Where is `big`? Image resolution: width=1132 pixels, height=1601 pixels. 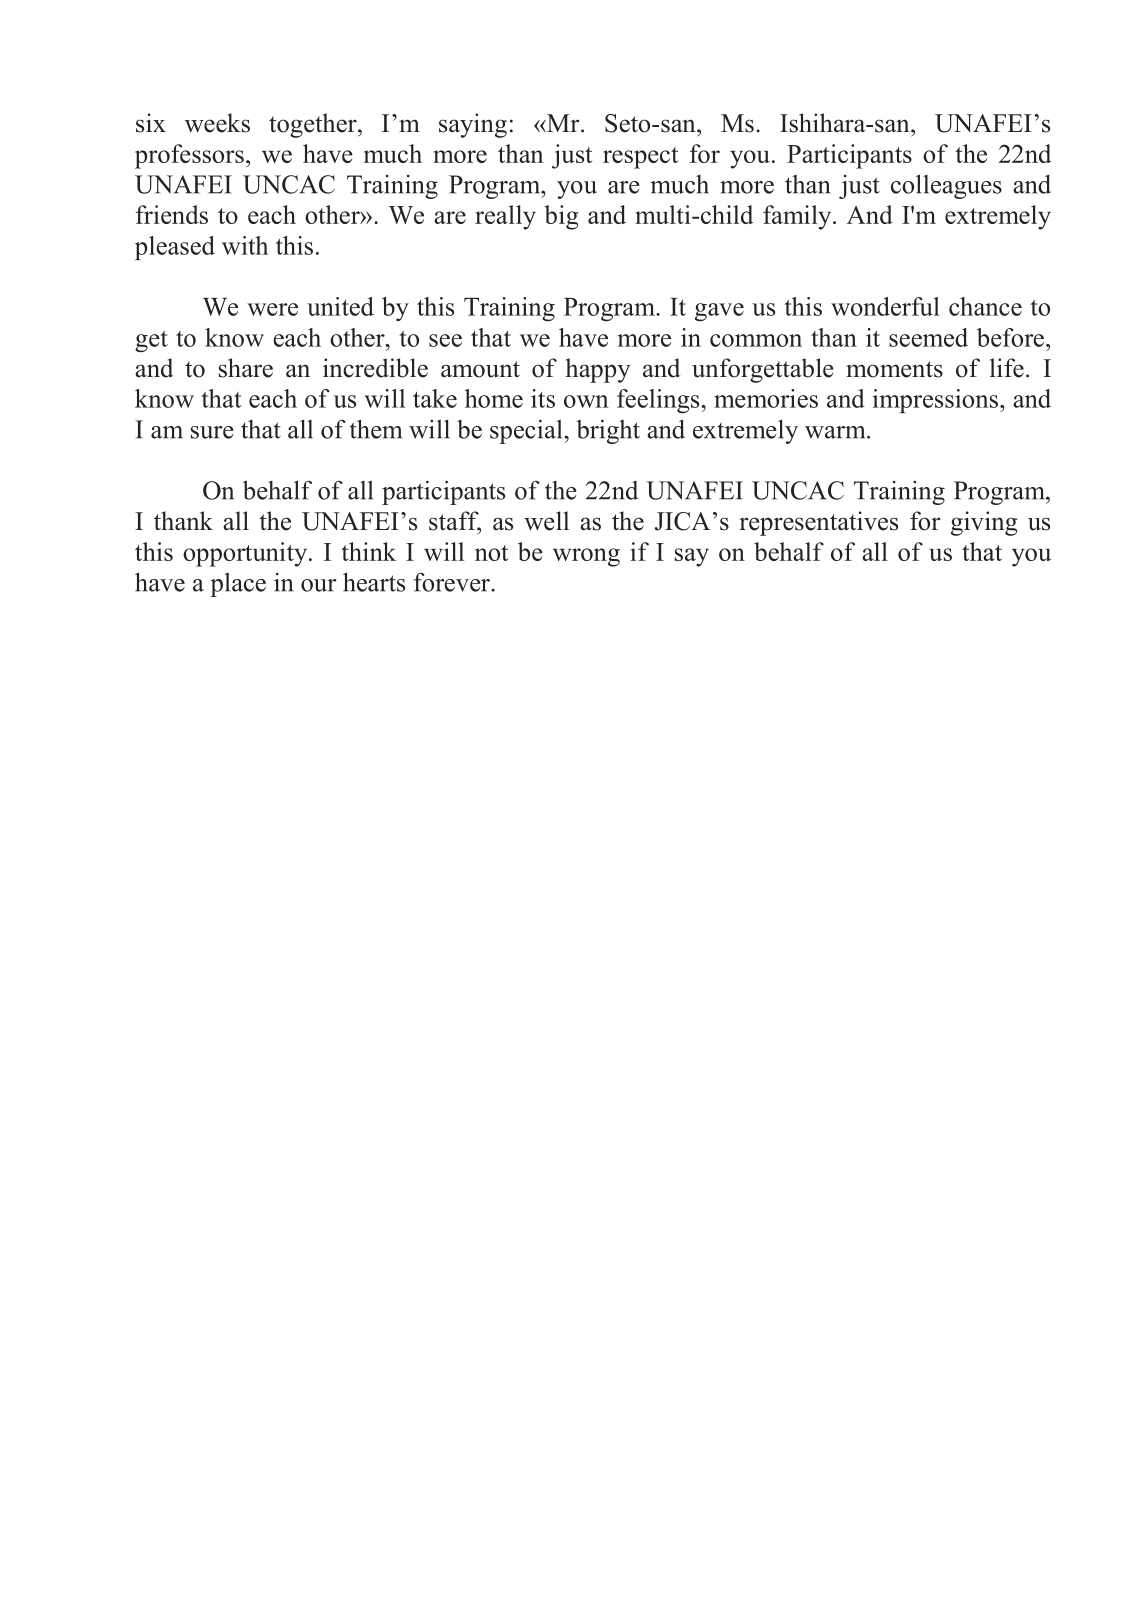 big is located at coordinates (561, 217).
